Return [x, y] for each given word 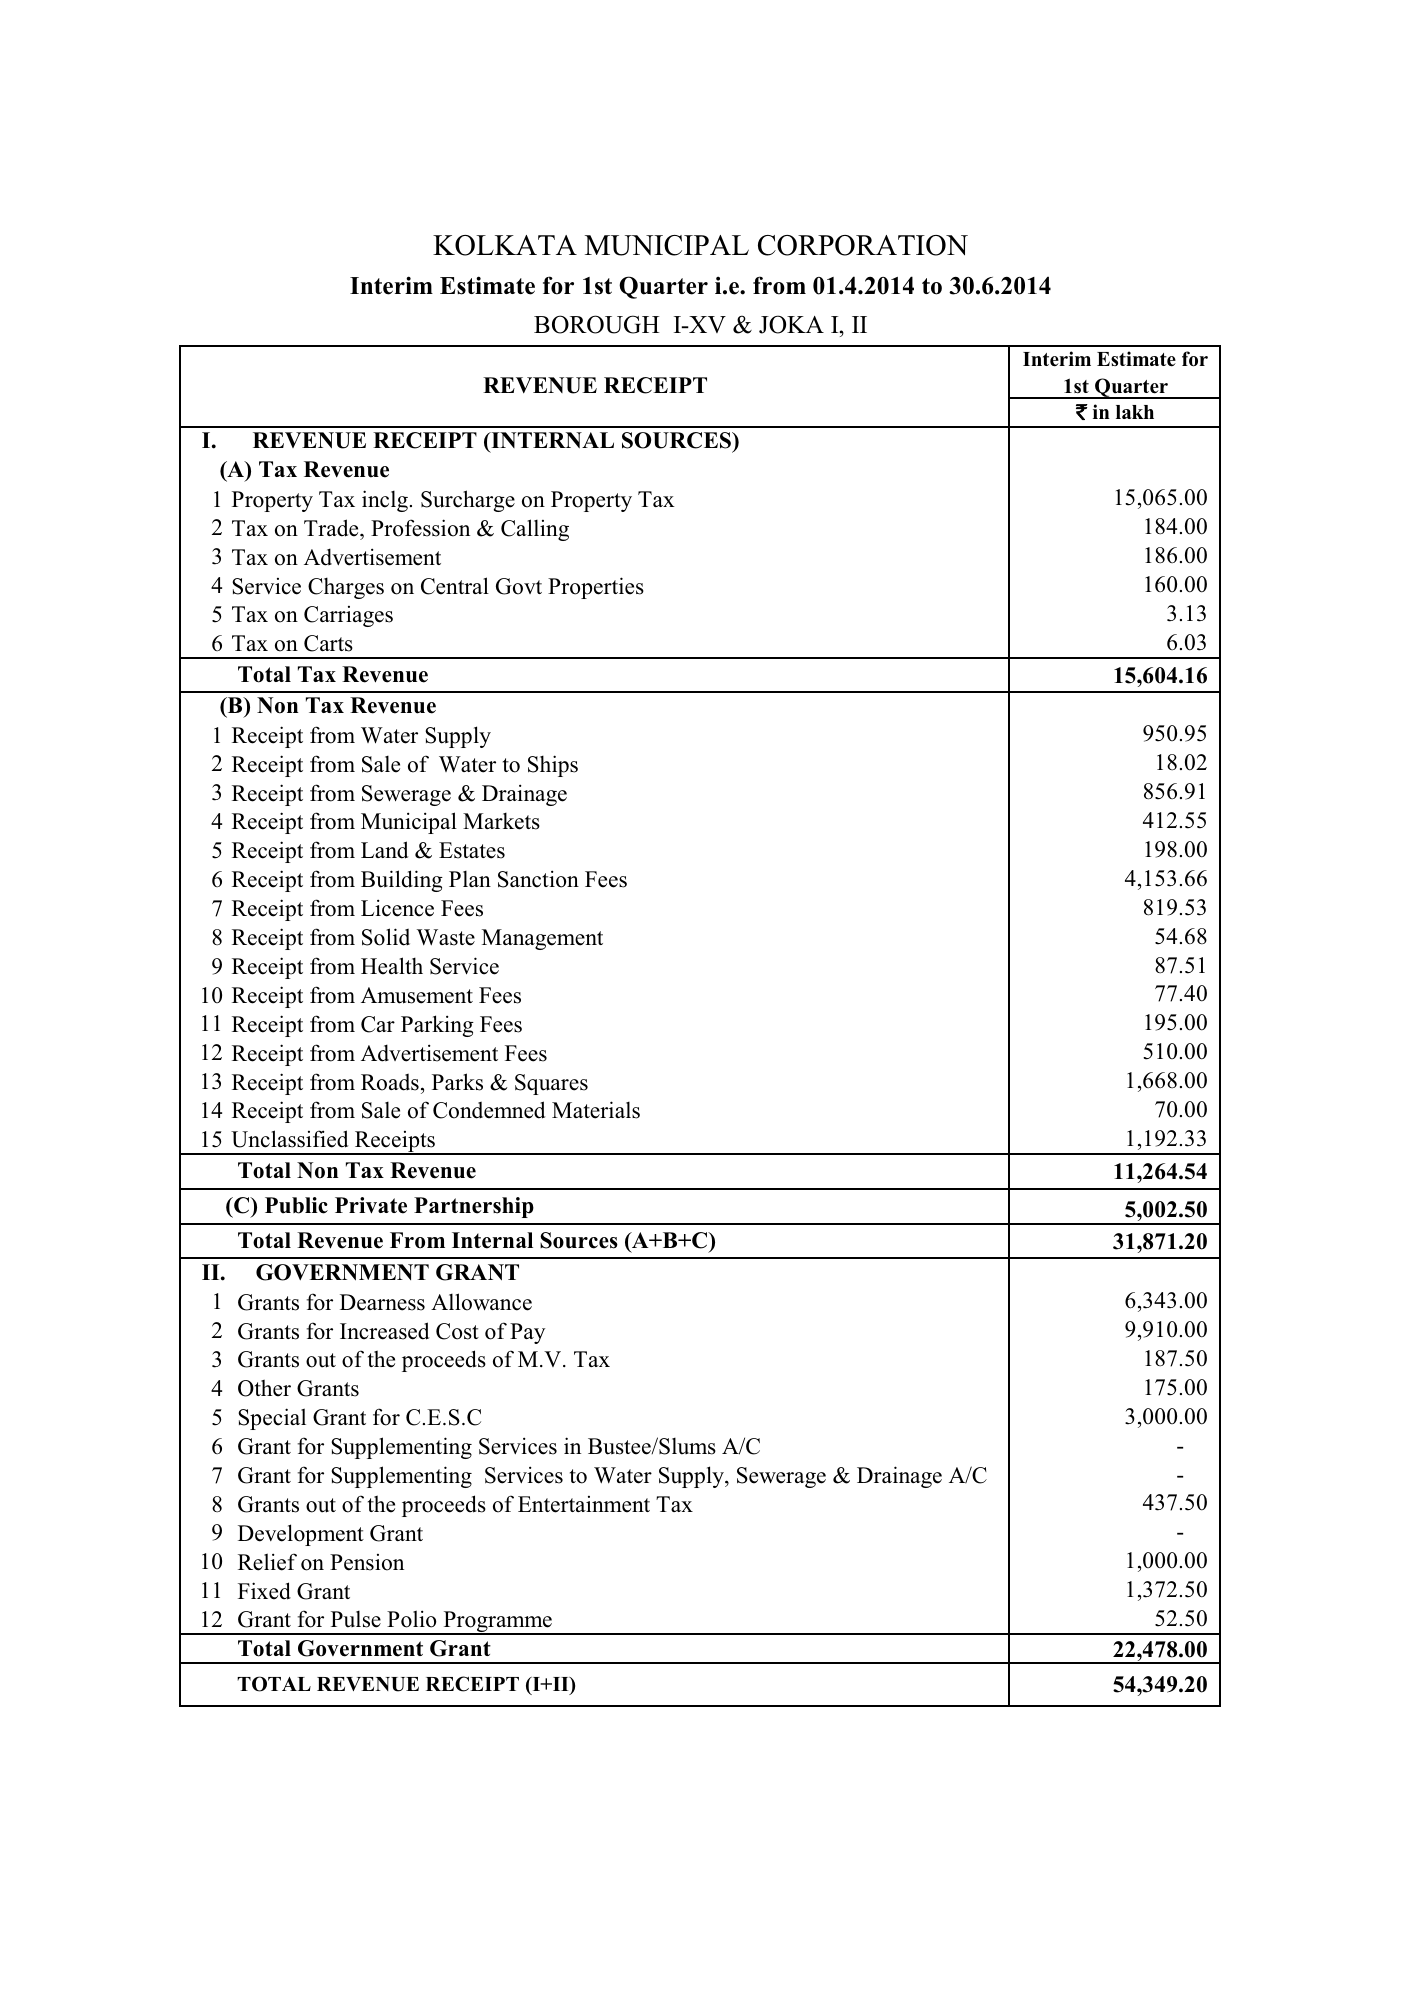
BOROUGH [596, 324]
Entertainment [584, 1504]
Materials [596, 1110]
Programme [497, 1623]
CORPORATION [863, 245]
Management [542, 939]
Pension [367, 1562]
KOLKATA [505, 245]
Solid [386, 937]
